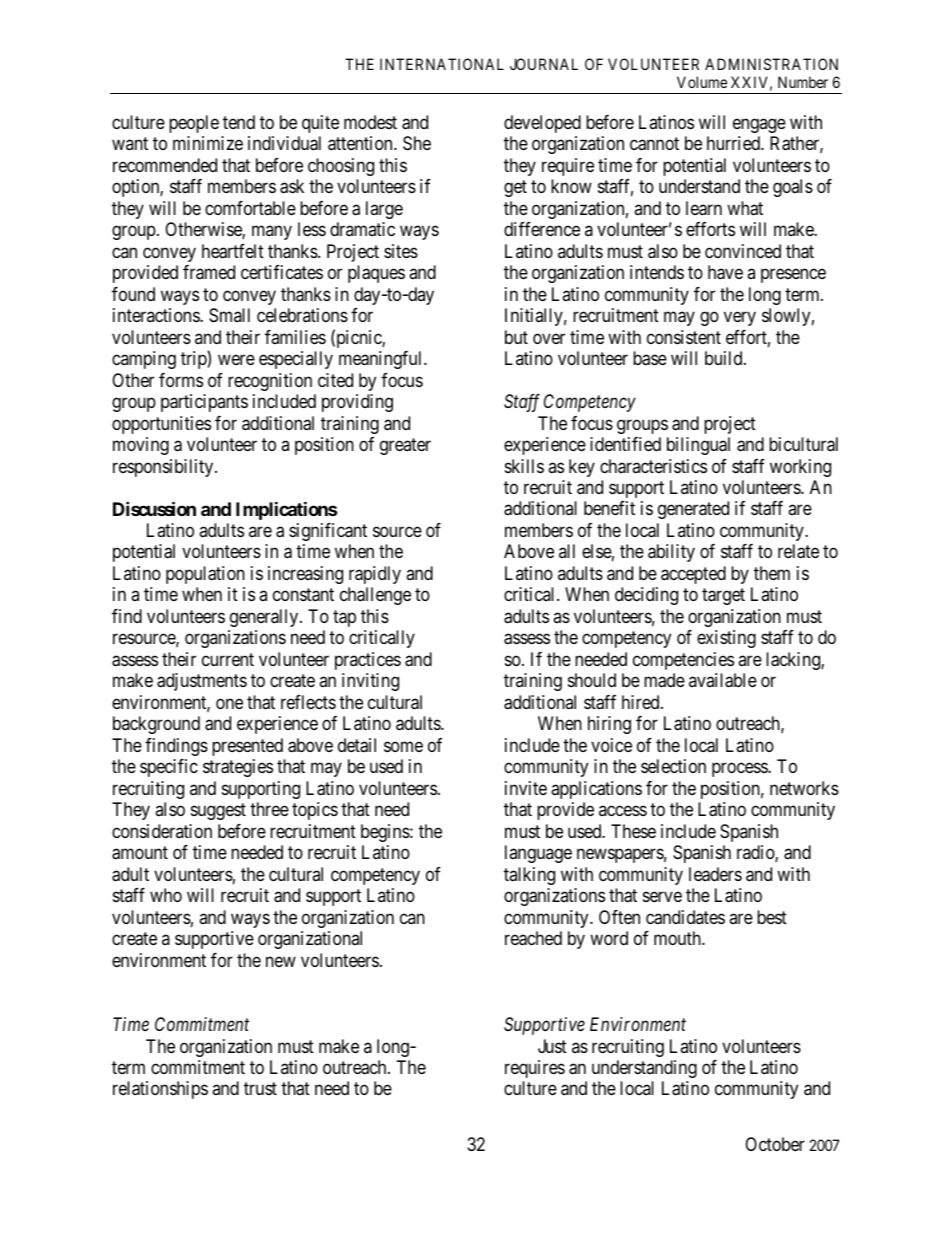 Image resolution: width=952 pixels, height=1233 pixels. What do you see at coordinates (702, 82) in the image?
I see `Volume` at bounding box center [702, 82].
